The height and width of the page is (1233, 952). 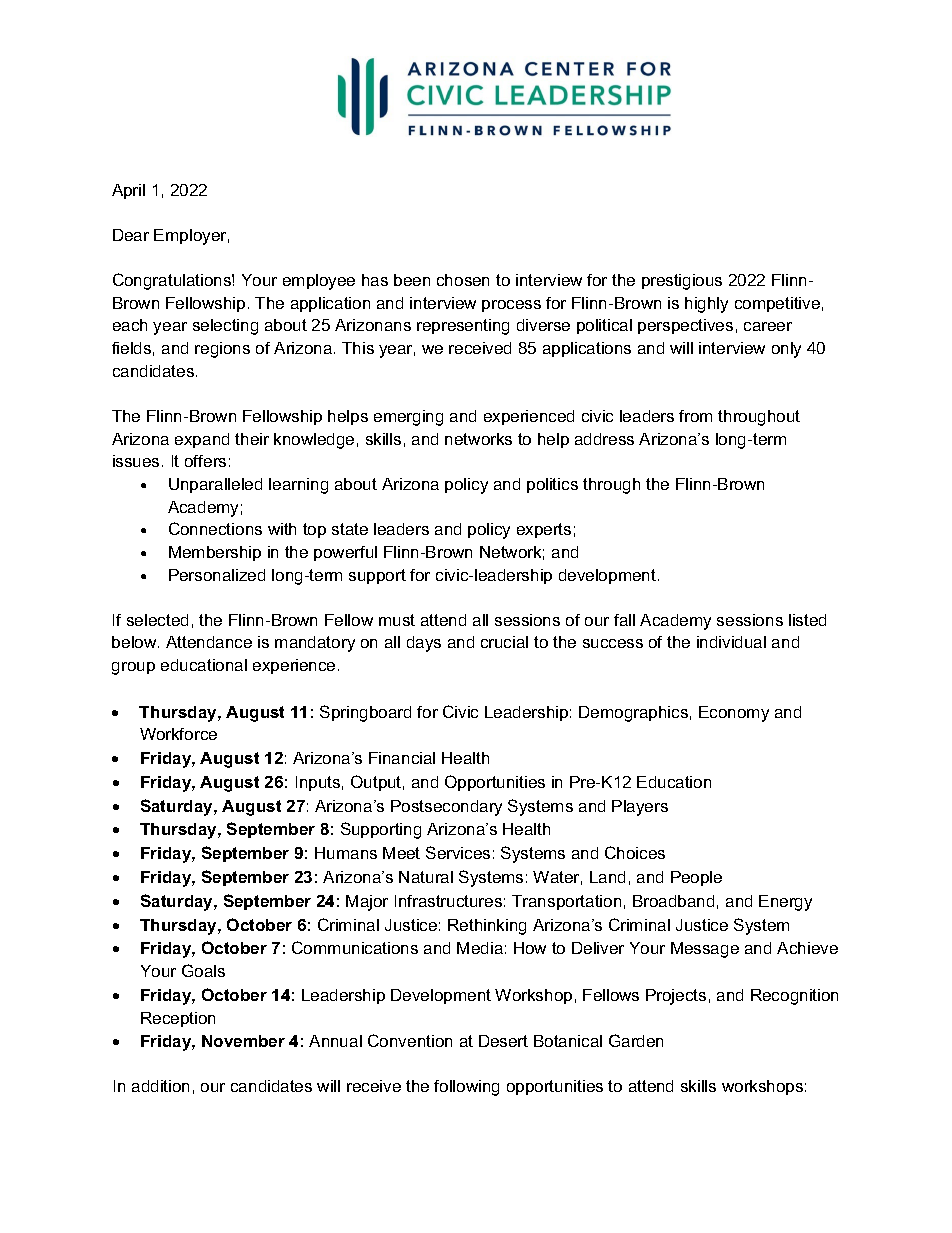 I want to click on individual, so click(x=731, y=642).
